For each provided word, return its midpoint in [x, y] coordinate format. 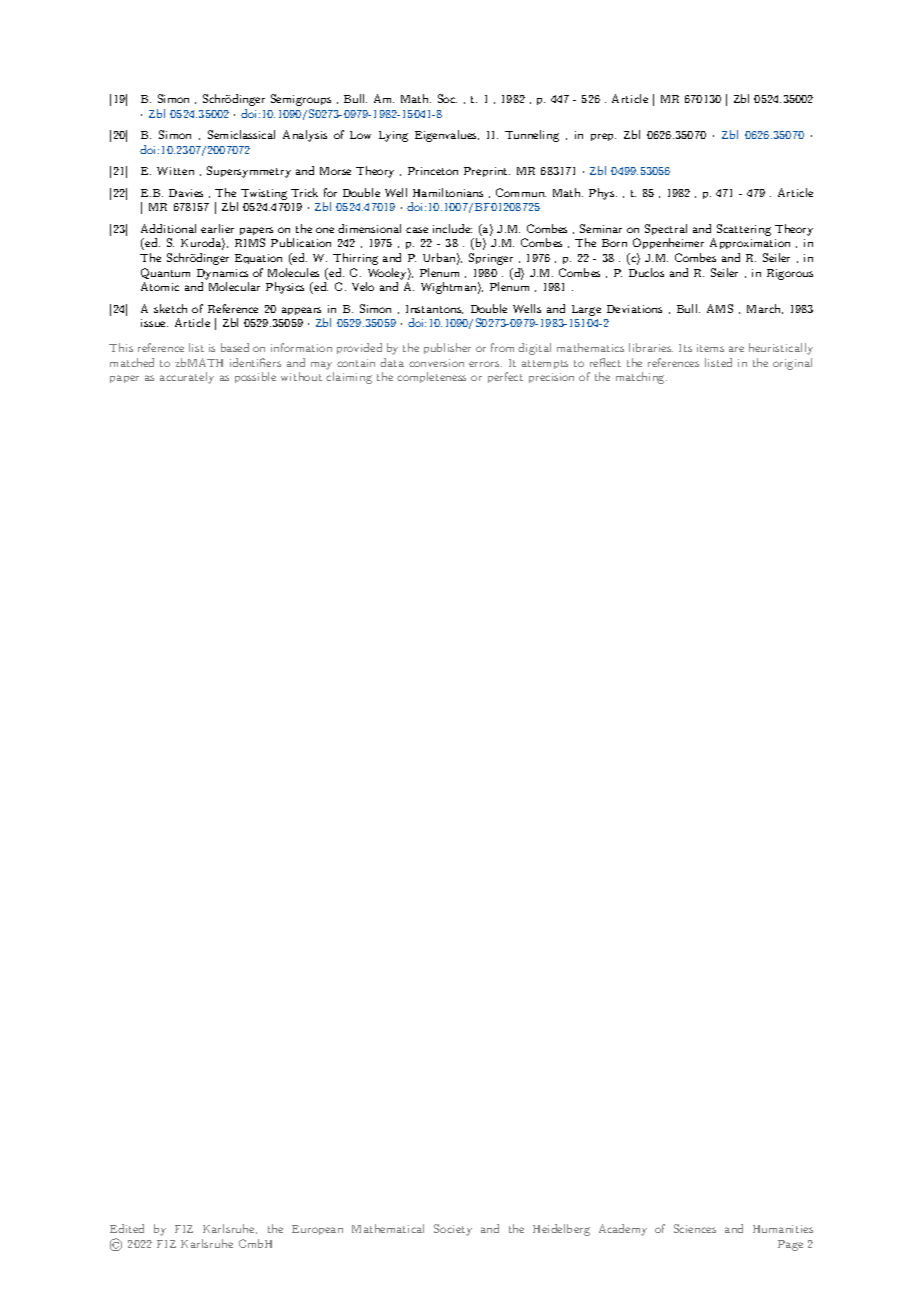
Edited [127, 1228]
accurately [187, 378]
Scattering [744, 230]
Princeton [433, 171]
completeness [431, 377]
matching [641, 378]
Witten [175, 171]
